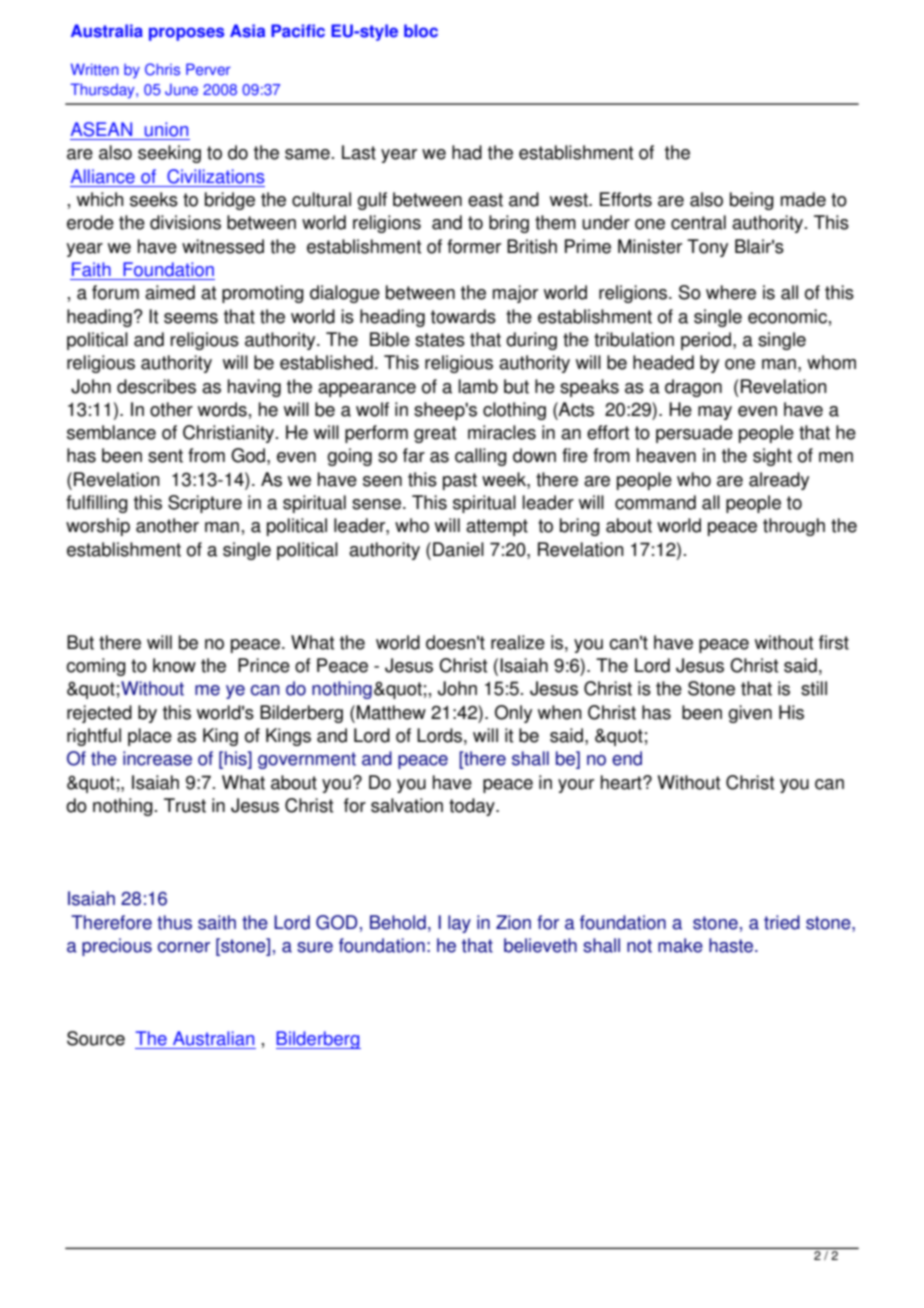  What do you see at coordinates (540, 945) in the screenshot?
I see `believeth` at bounding box center [540, 945].
